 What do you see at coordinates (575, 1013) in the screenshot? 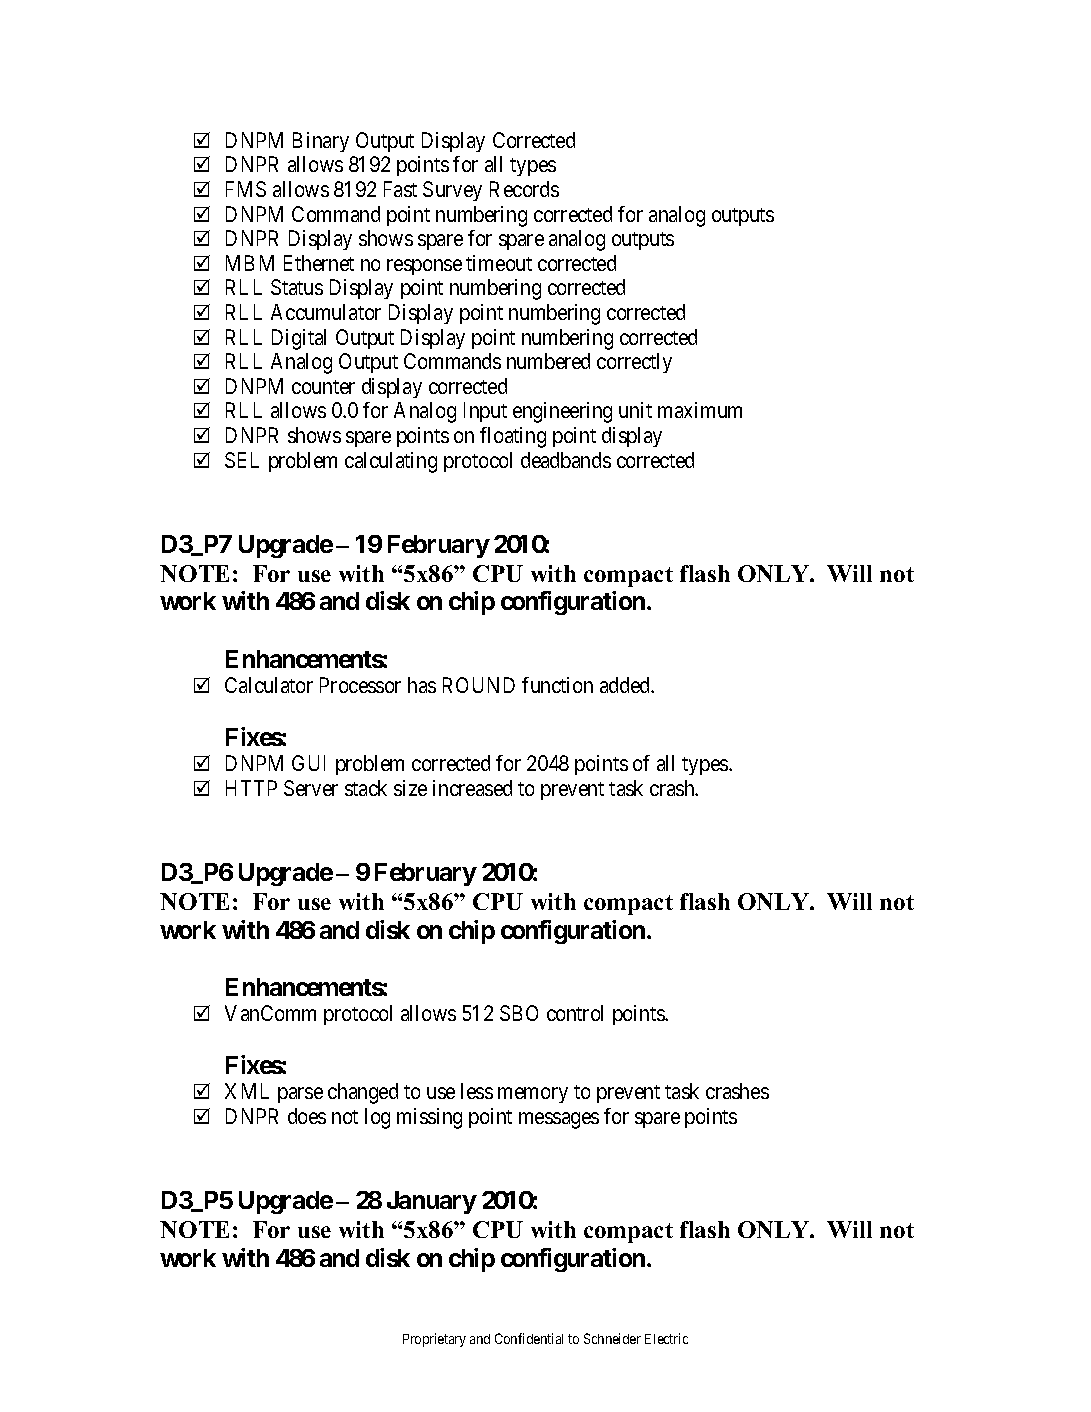
I see `control` at bounding box center [575, 1013].
